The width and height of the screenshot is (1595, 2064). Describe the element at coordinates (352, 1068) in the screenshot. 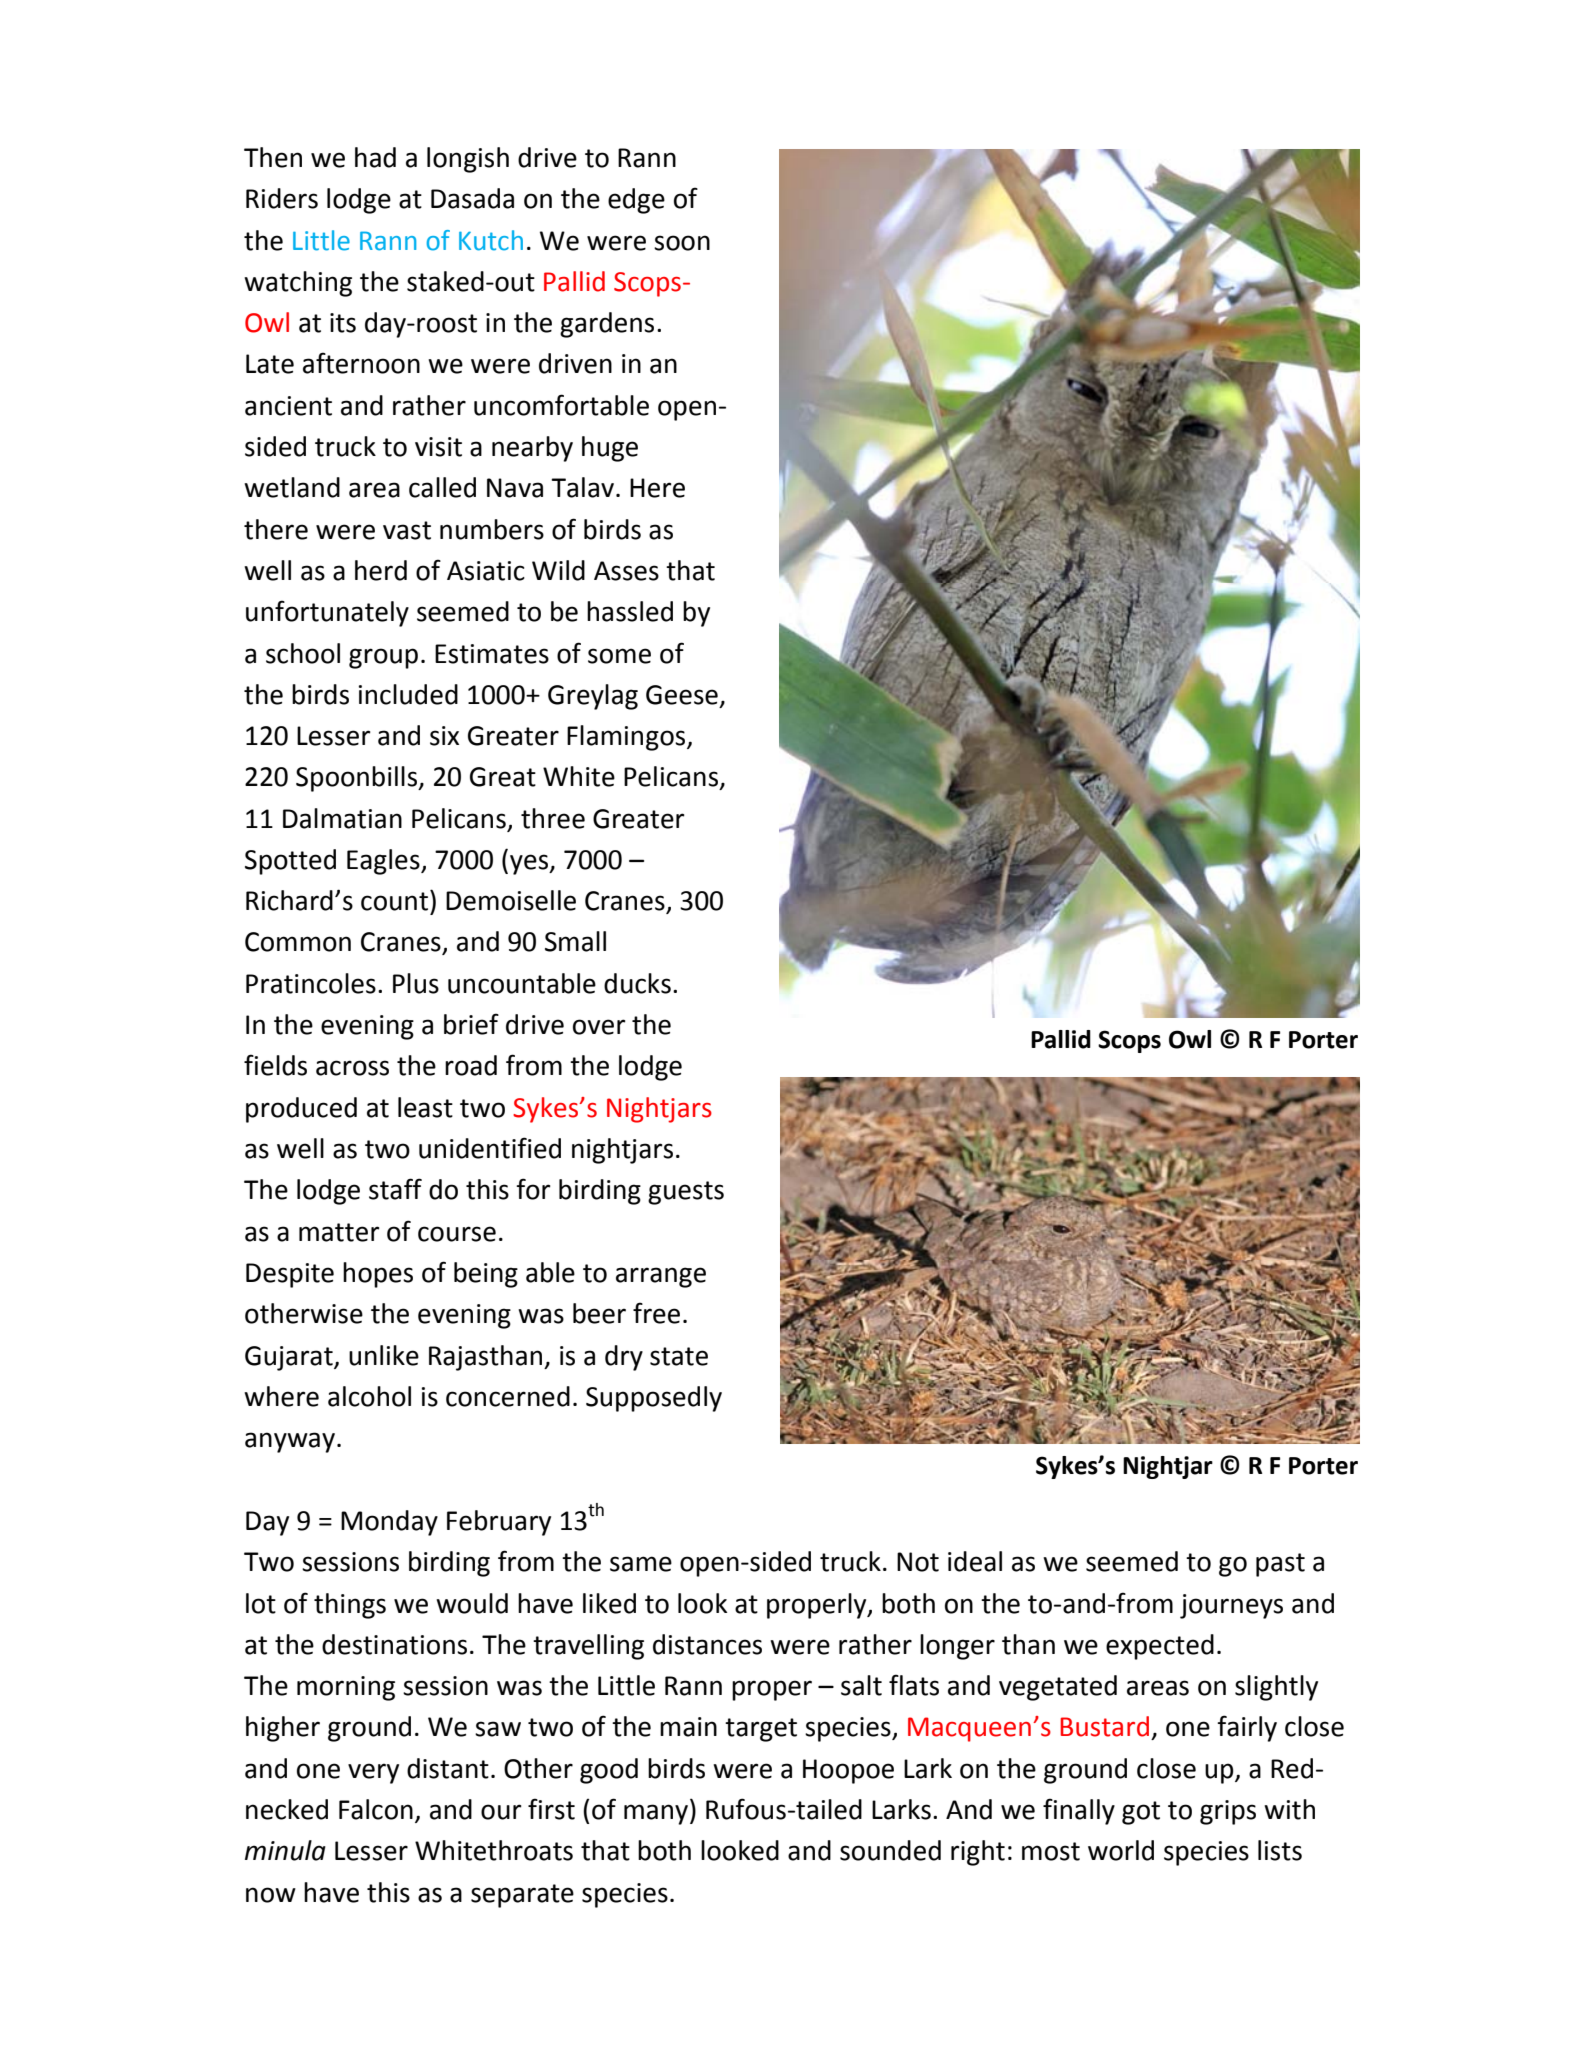

I see `across` at that location.
